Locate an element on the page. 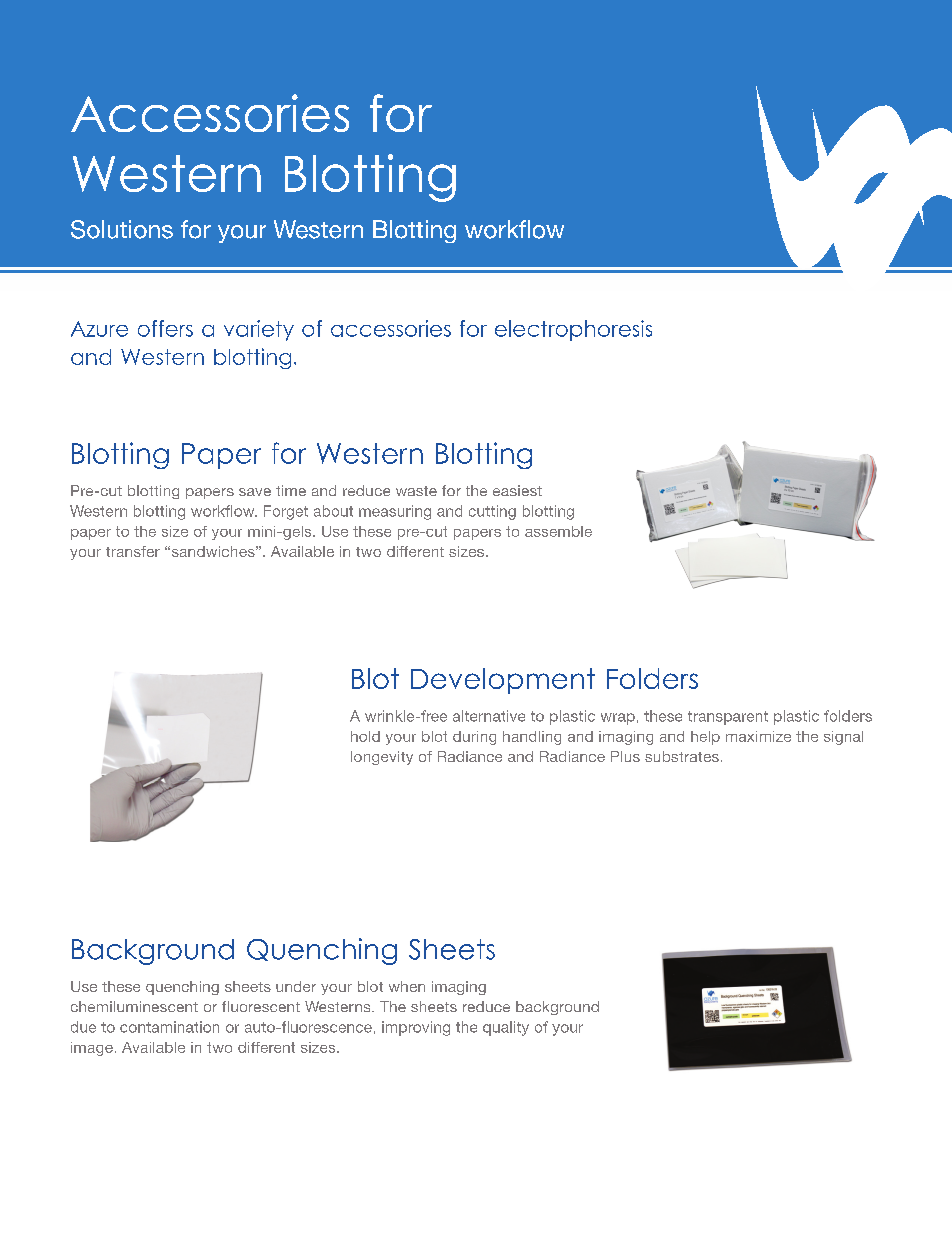  contamination is located at coordinates (169, 1027).
